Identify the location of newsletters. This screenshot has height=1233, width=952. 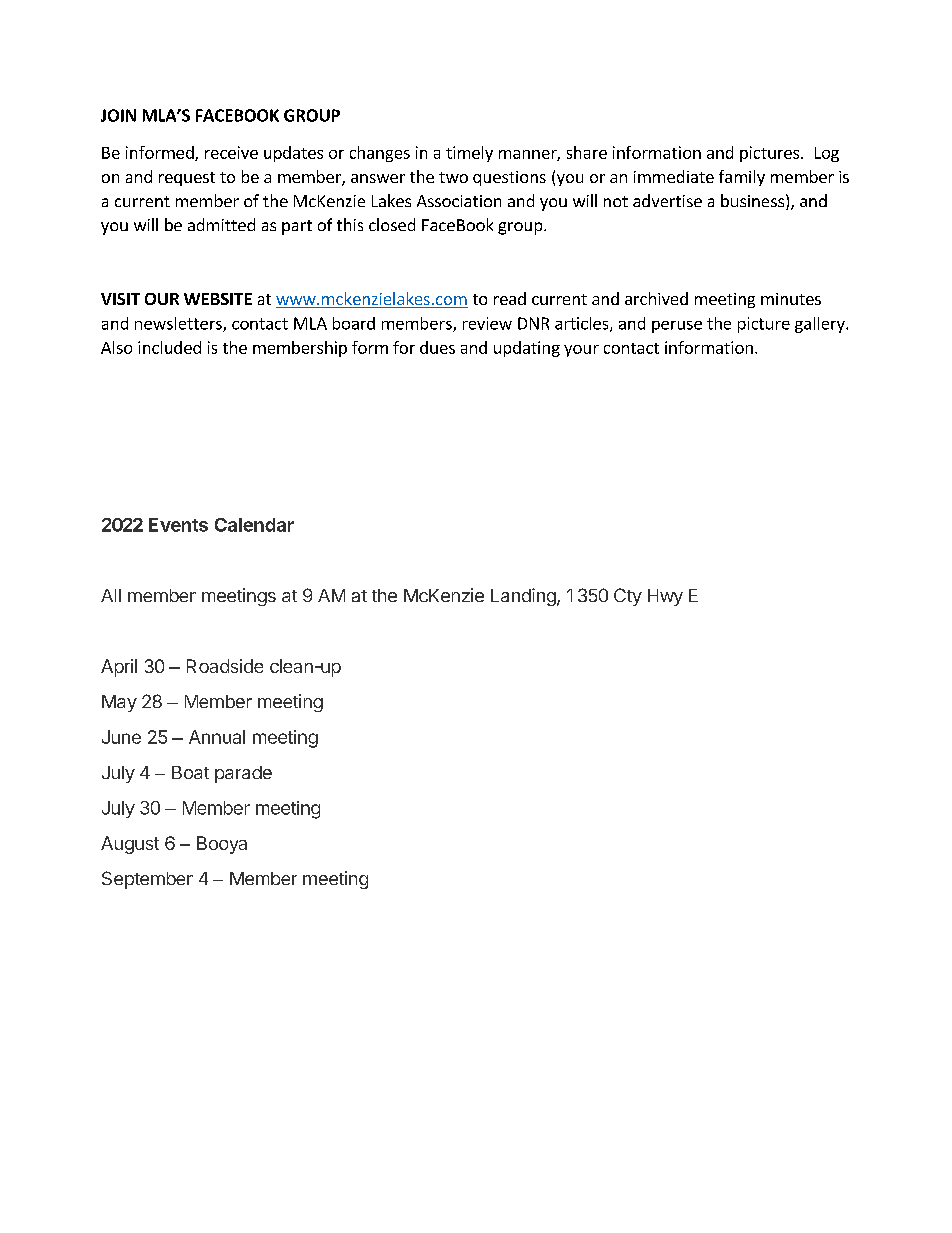
(179, 324).
